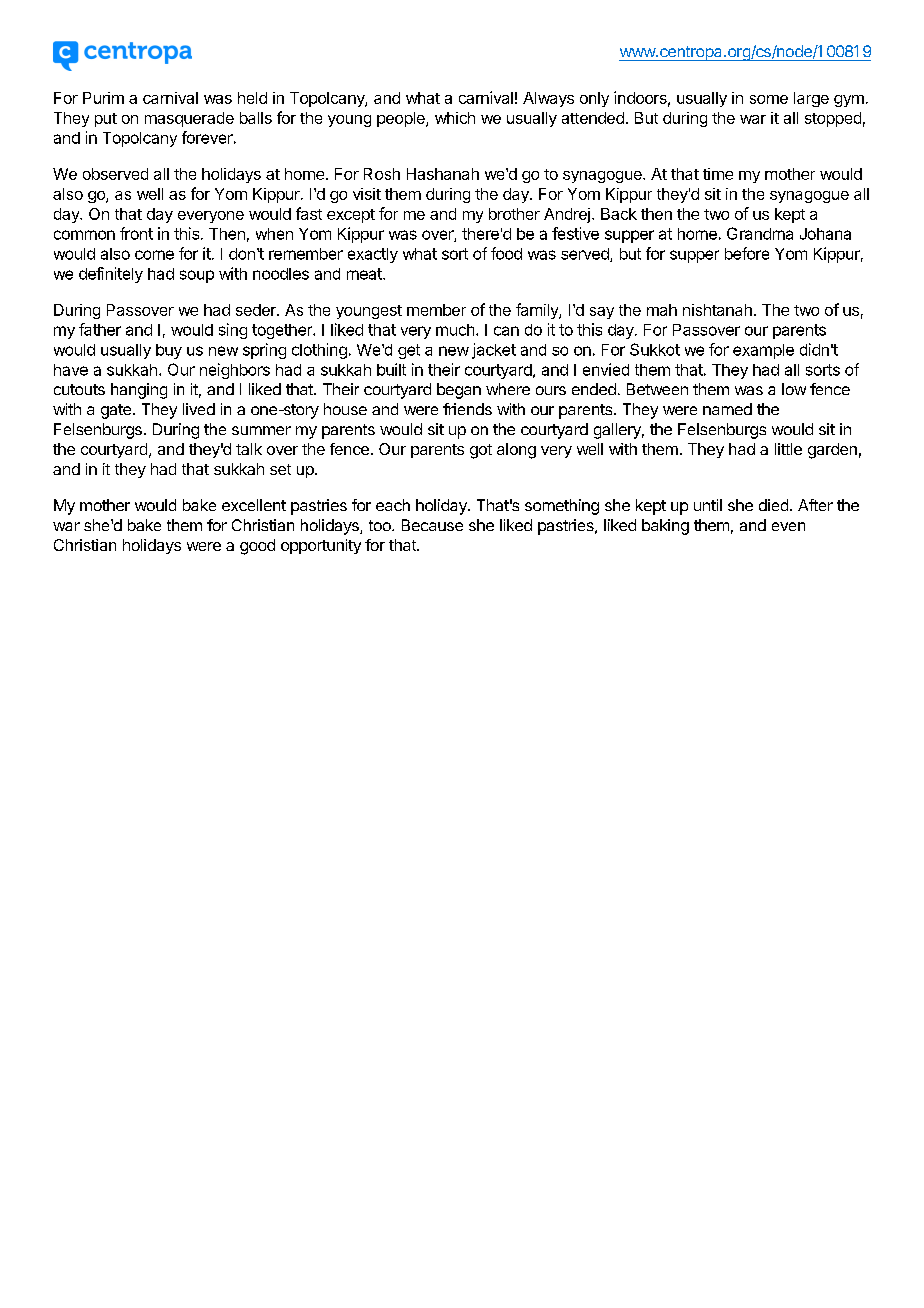 The width and height of the screenshot is (924, 1308). I want to click on good, so click(257, 547).
